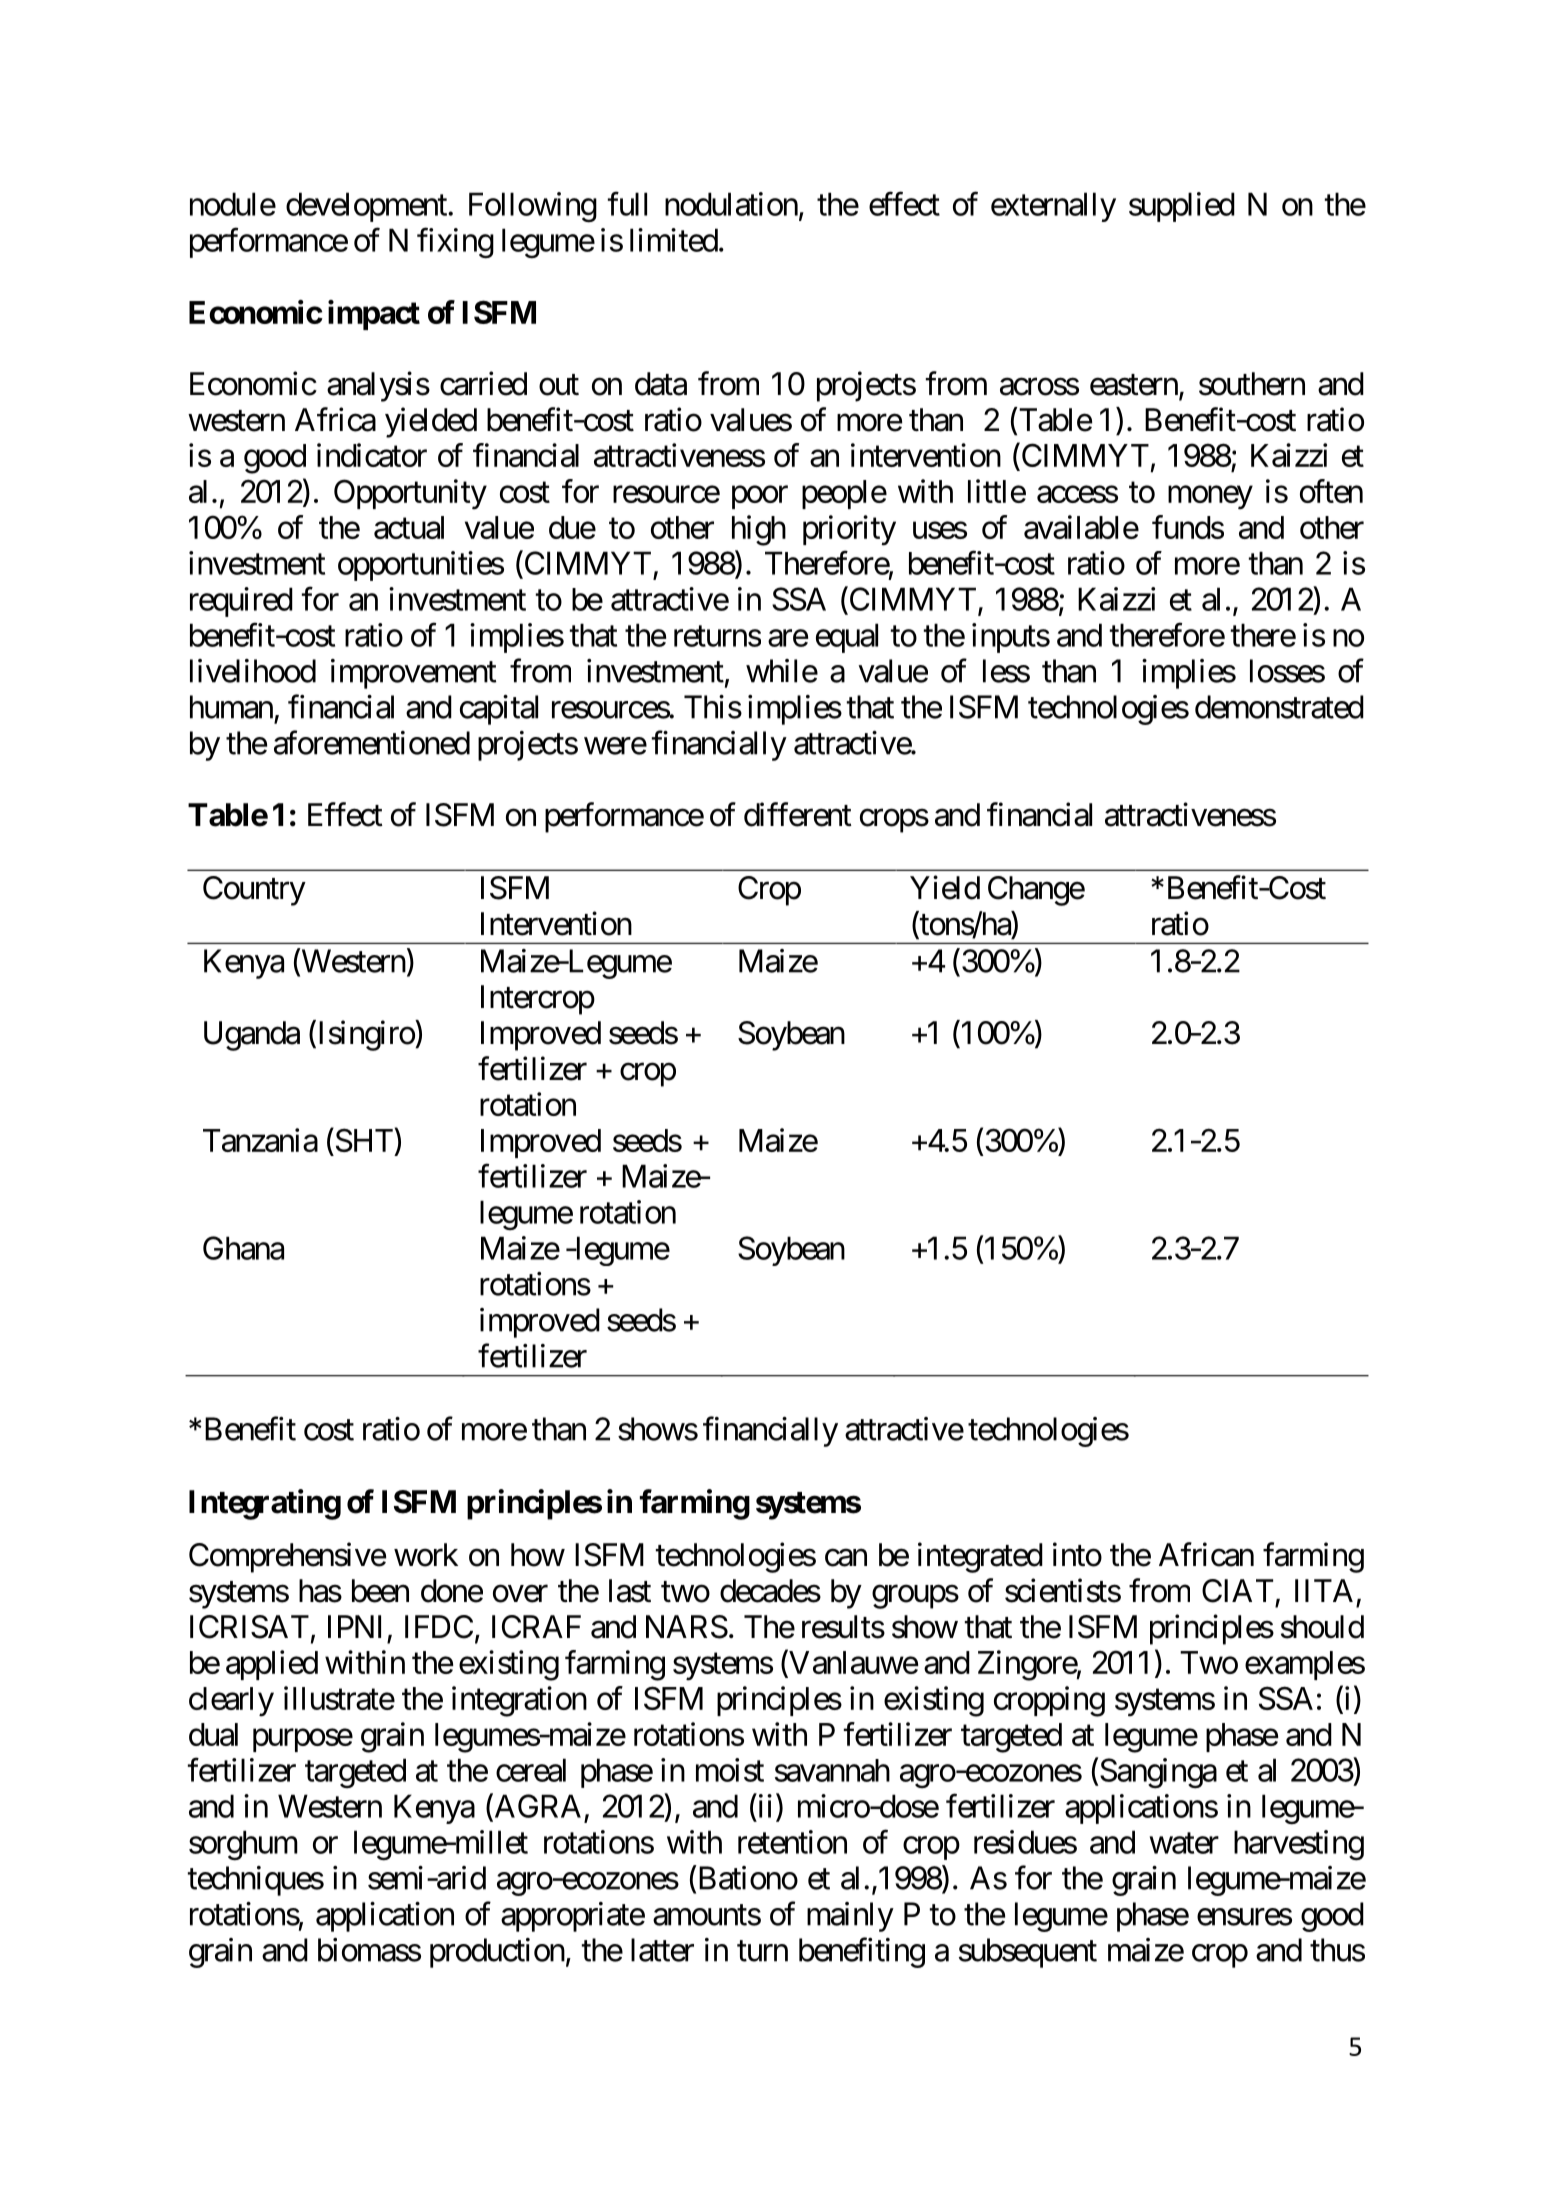 The height and width of the document is (2191, 1550). Describe the element at coordinates (367, 207) in the document. I see `development` at that location.
